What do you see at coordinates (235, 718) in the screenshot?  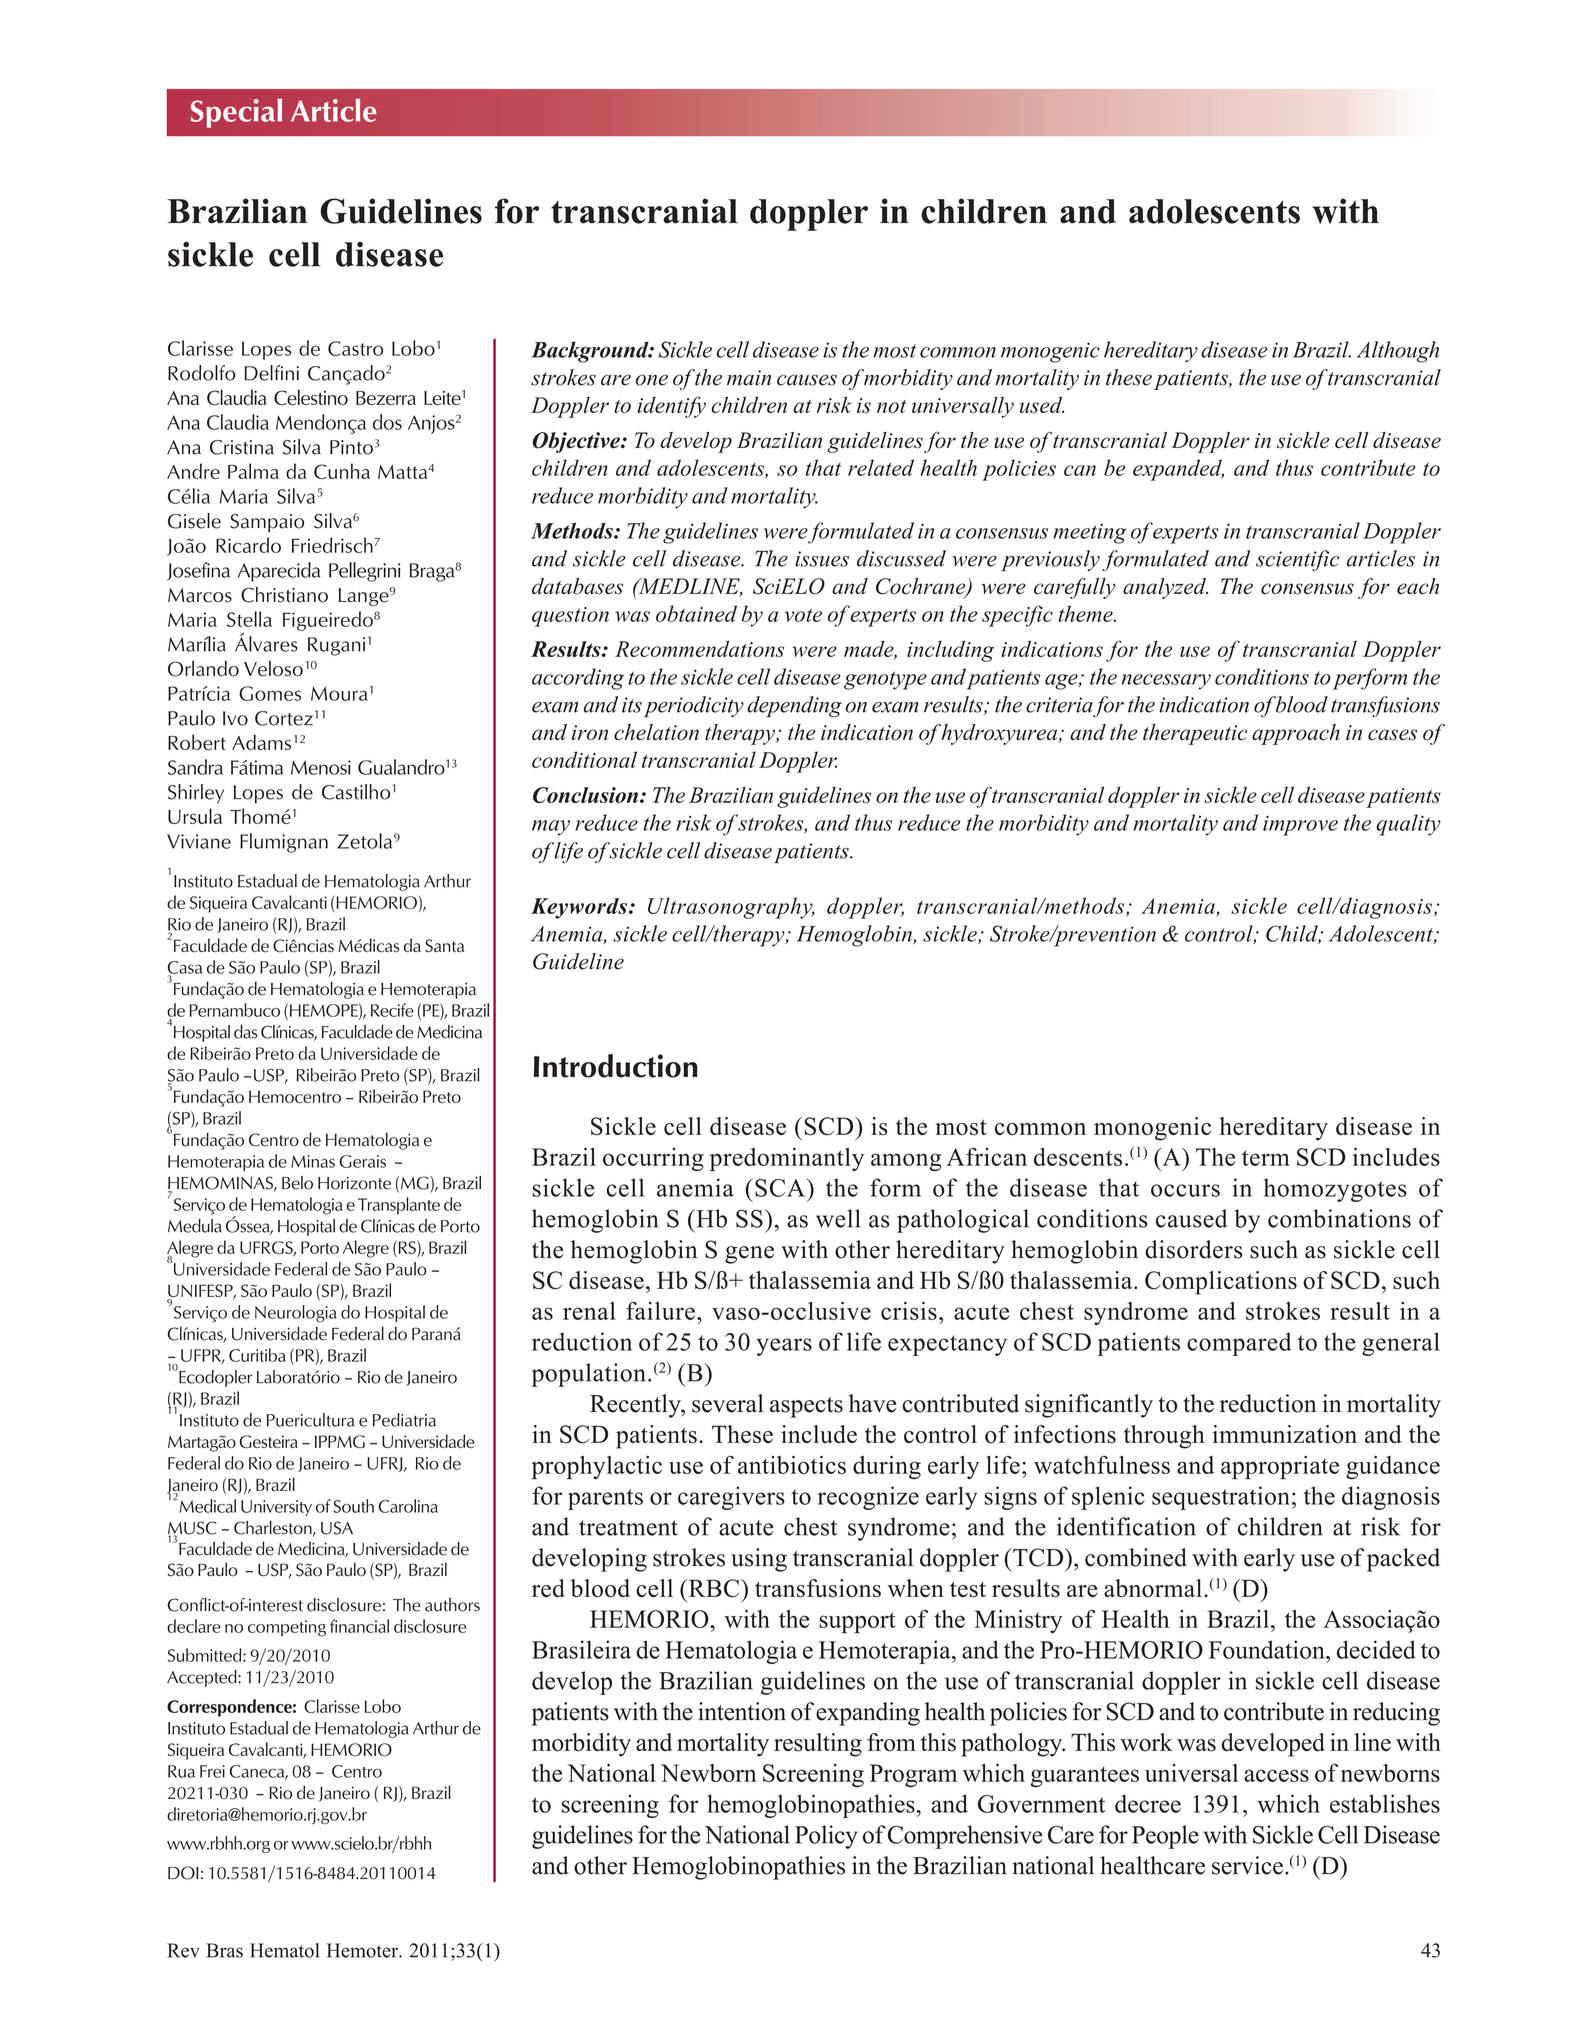 I see `Ivo` at bounding box center [235, 718].
